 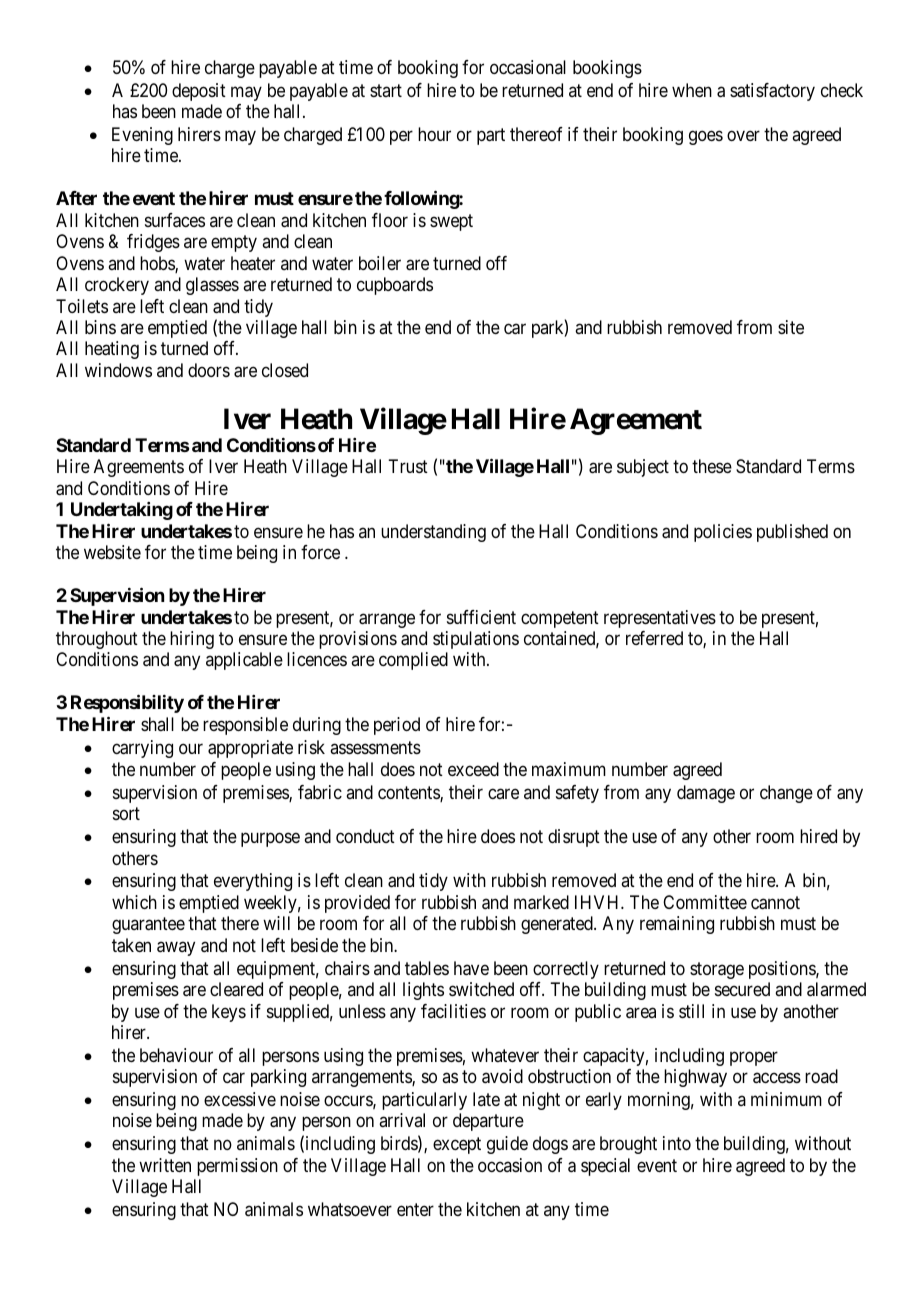 What do you see at coordinates (192, 640) in the screenshot?
I see `hiring` at bounding box center [192, 640].
